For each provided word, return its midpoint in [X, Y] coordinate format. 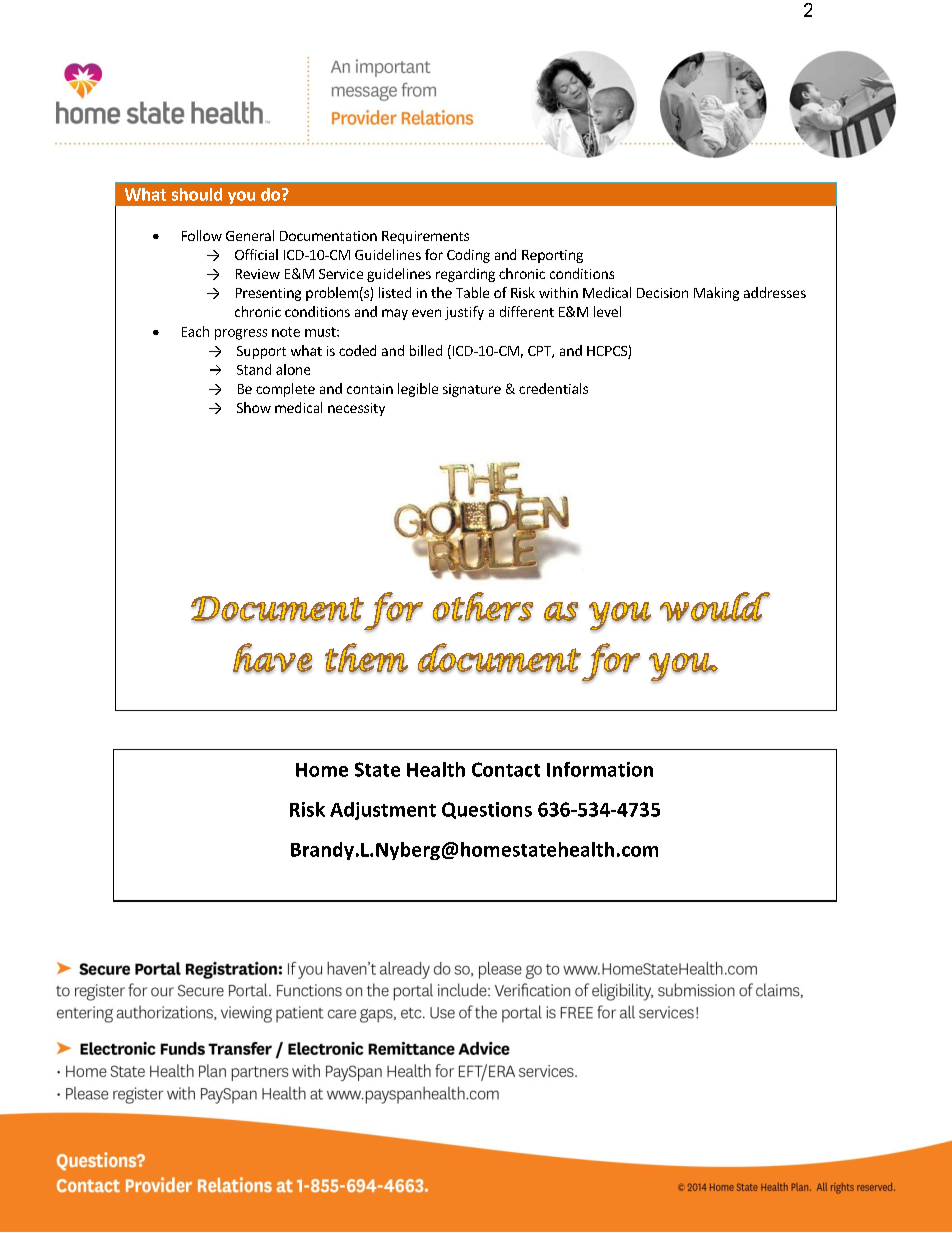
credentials [553, 388]
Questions [487, 810]
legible [418, 390]
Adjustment [383, 811]
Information [600, 769]
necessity [356, 409]
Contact [506, 769]
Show [254, 407]
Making [716, 294]
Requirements [425, 237]
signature [472, 390]
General [250, 235]
